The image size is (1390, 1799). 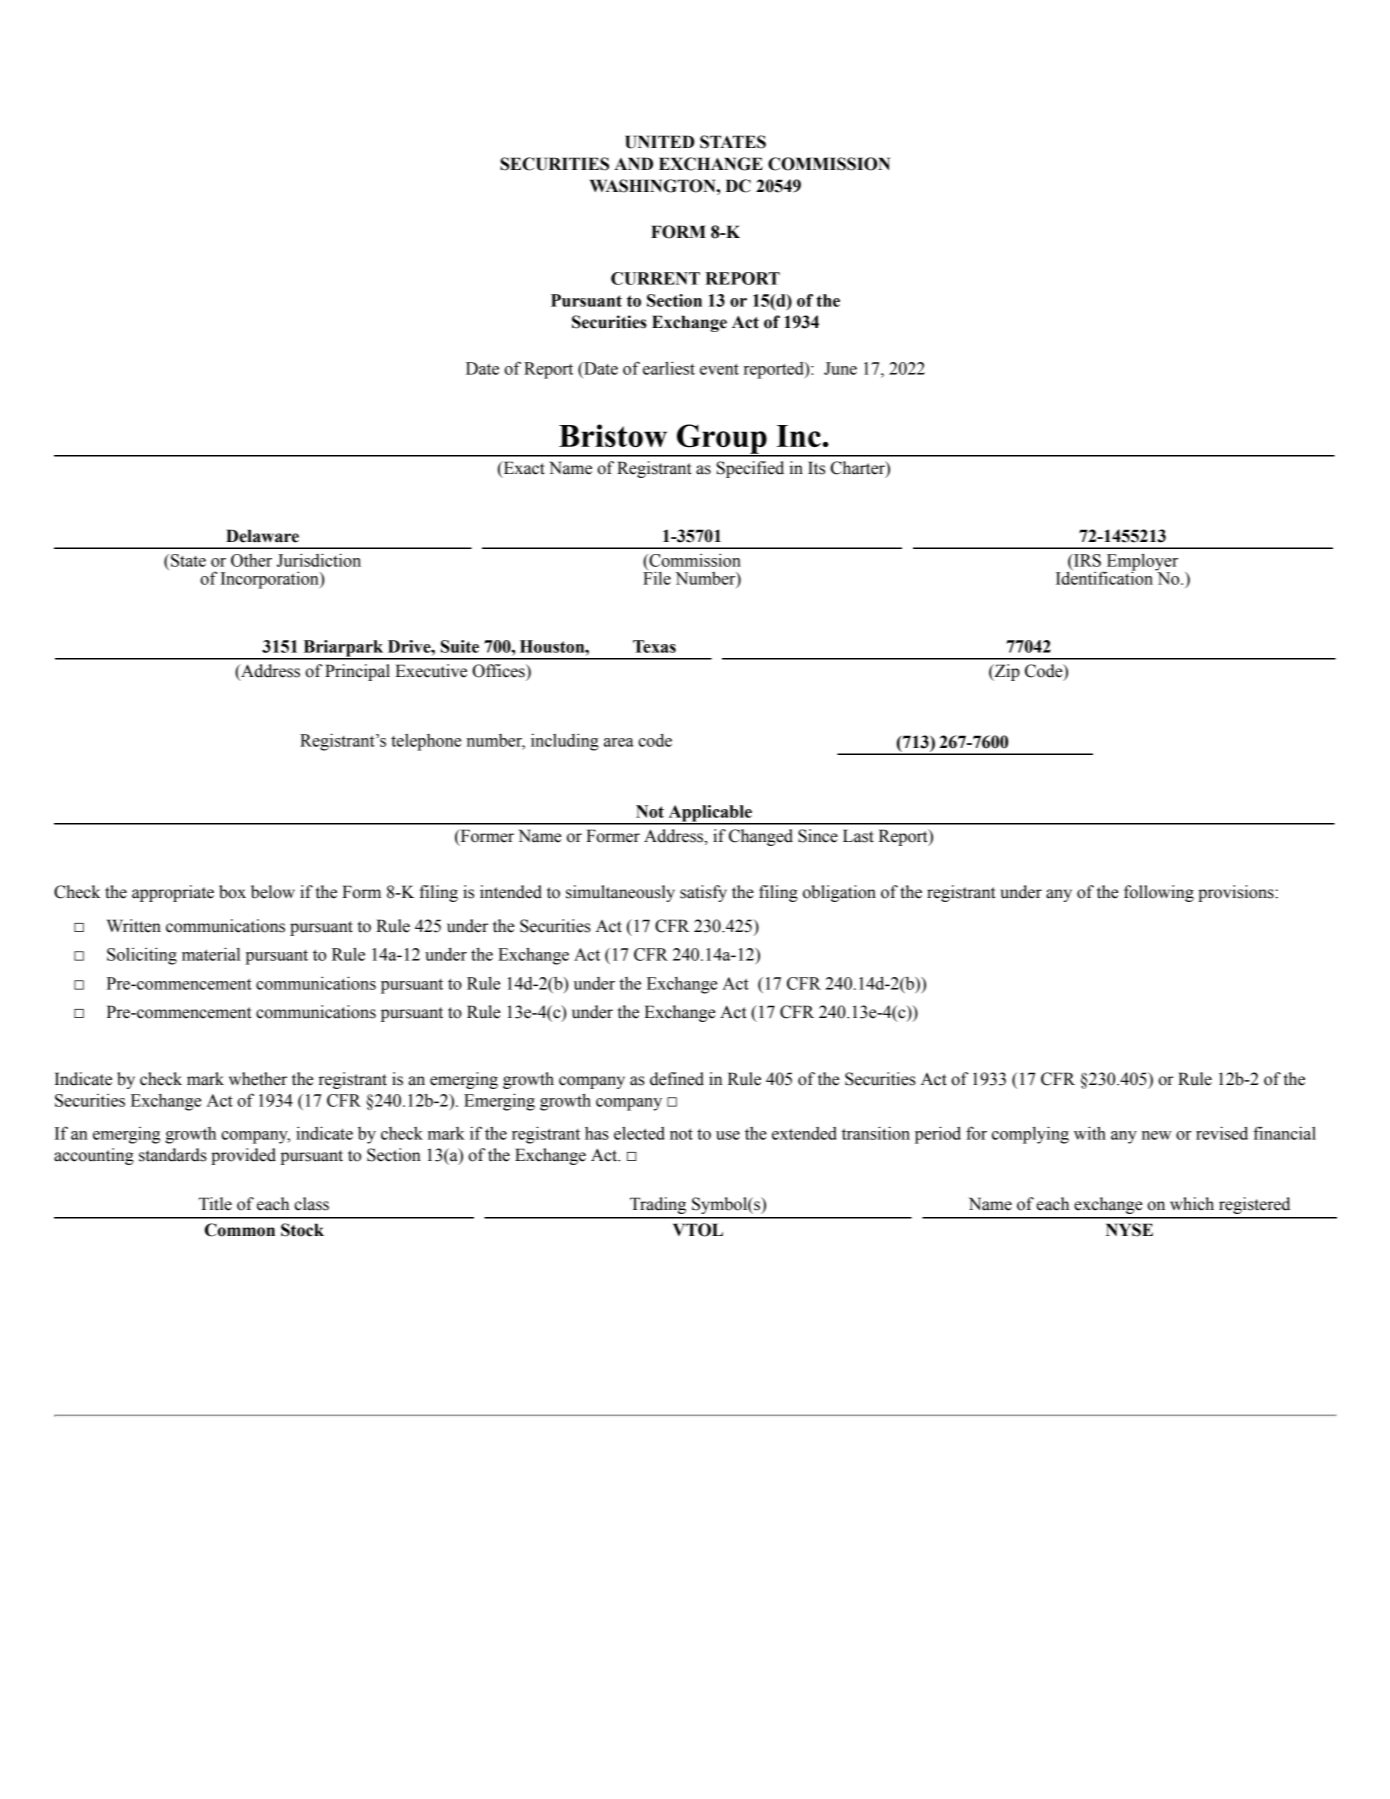 What do you see at coordinates (660, 142) in the screenshot?
I see `UNITED` at bounding box center [660, 142].
